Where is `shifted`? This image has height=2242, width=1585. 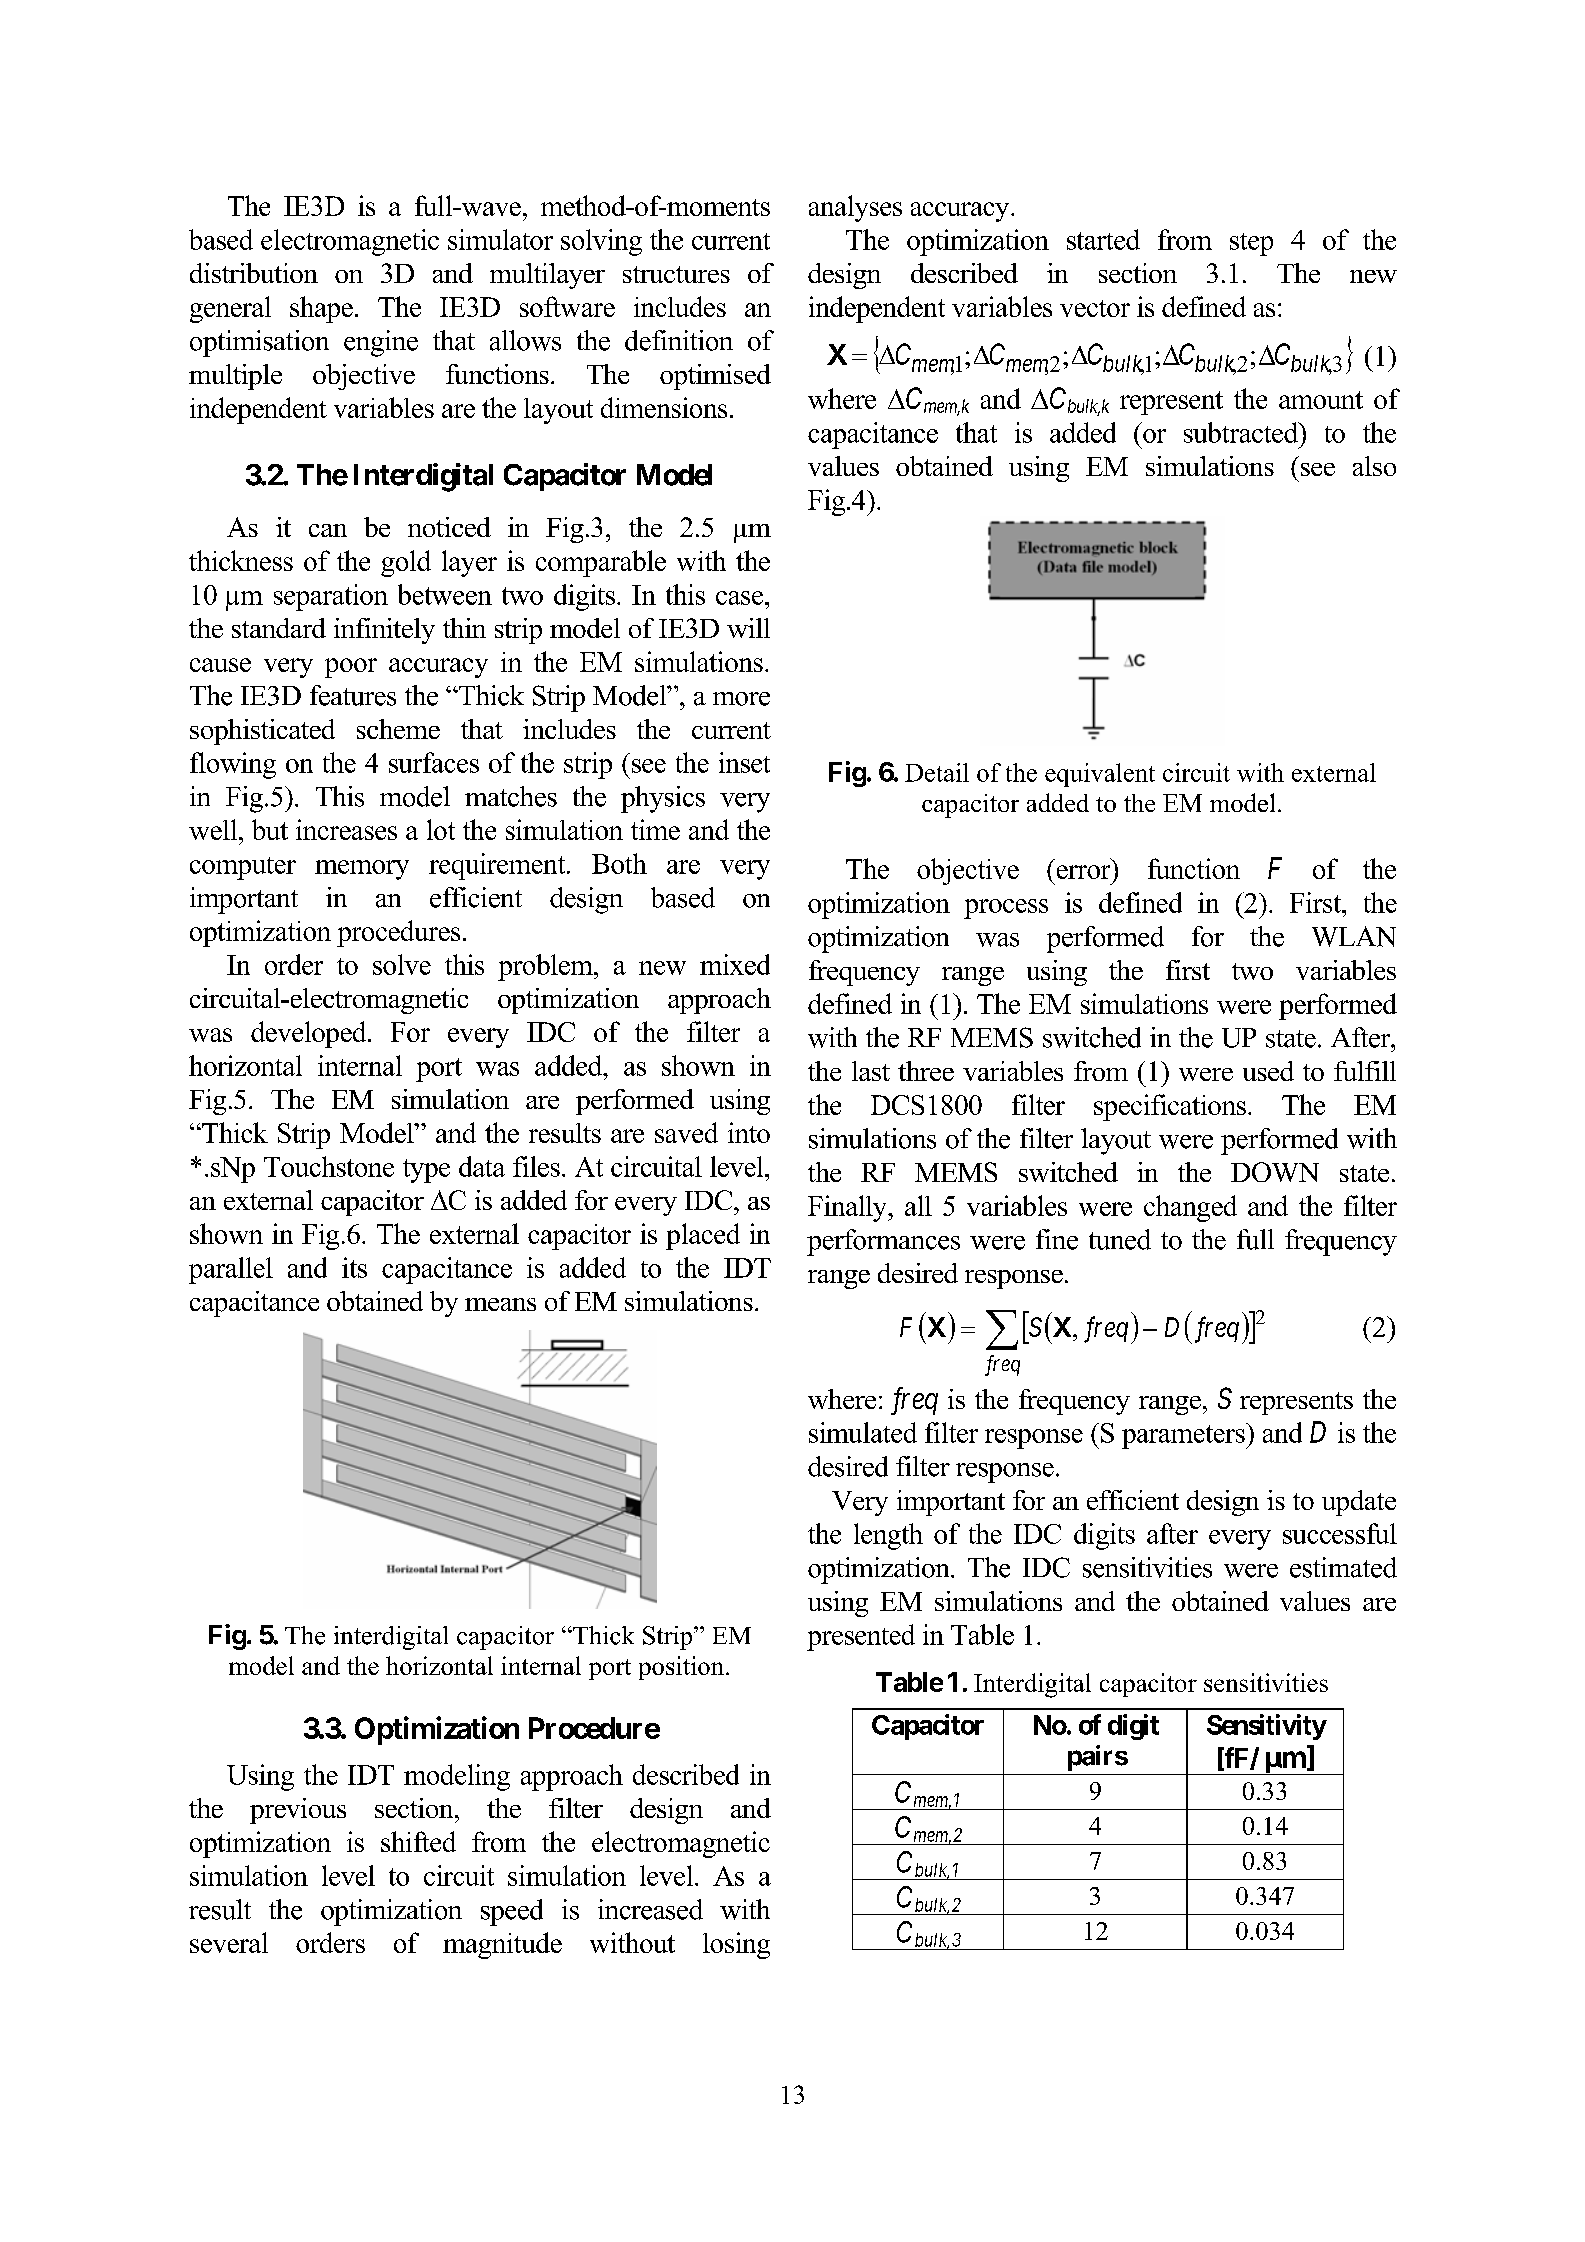 shifted is located at coordinates (418, 1841).
